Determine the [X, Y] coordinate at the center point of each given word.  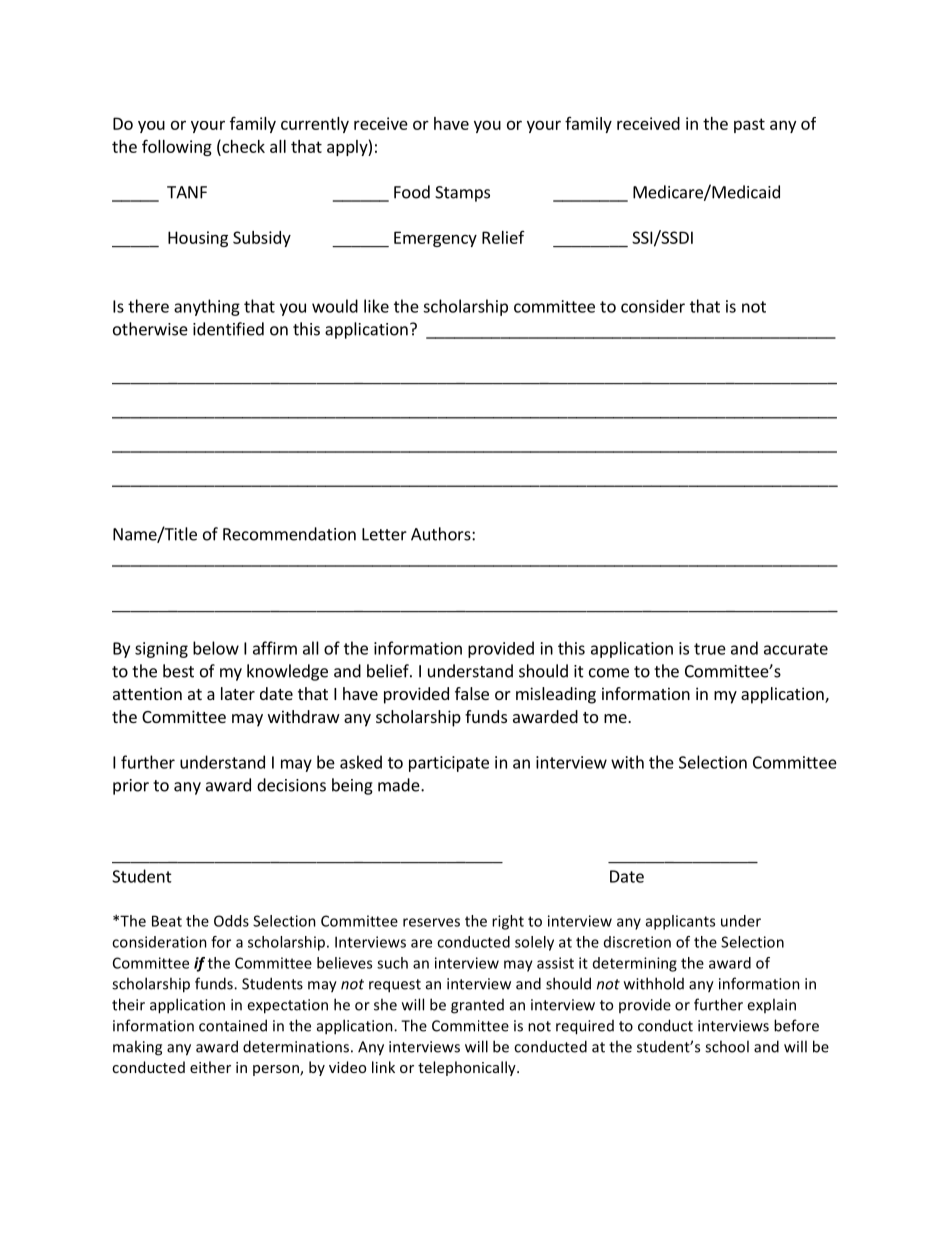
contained [233, 1025]
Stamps [462, 194]
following [177, 147]
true [710, 649]
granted [477, 1006]
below [216, 648]
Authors [442, 534]
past [749, 125]
